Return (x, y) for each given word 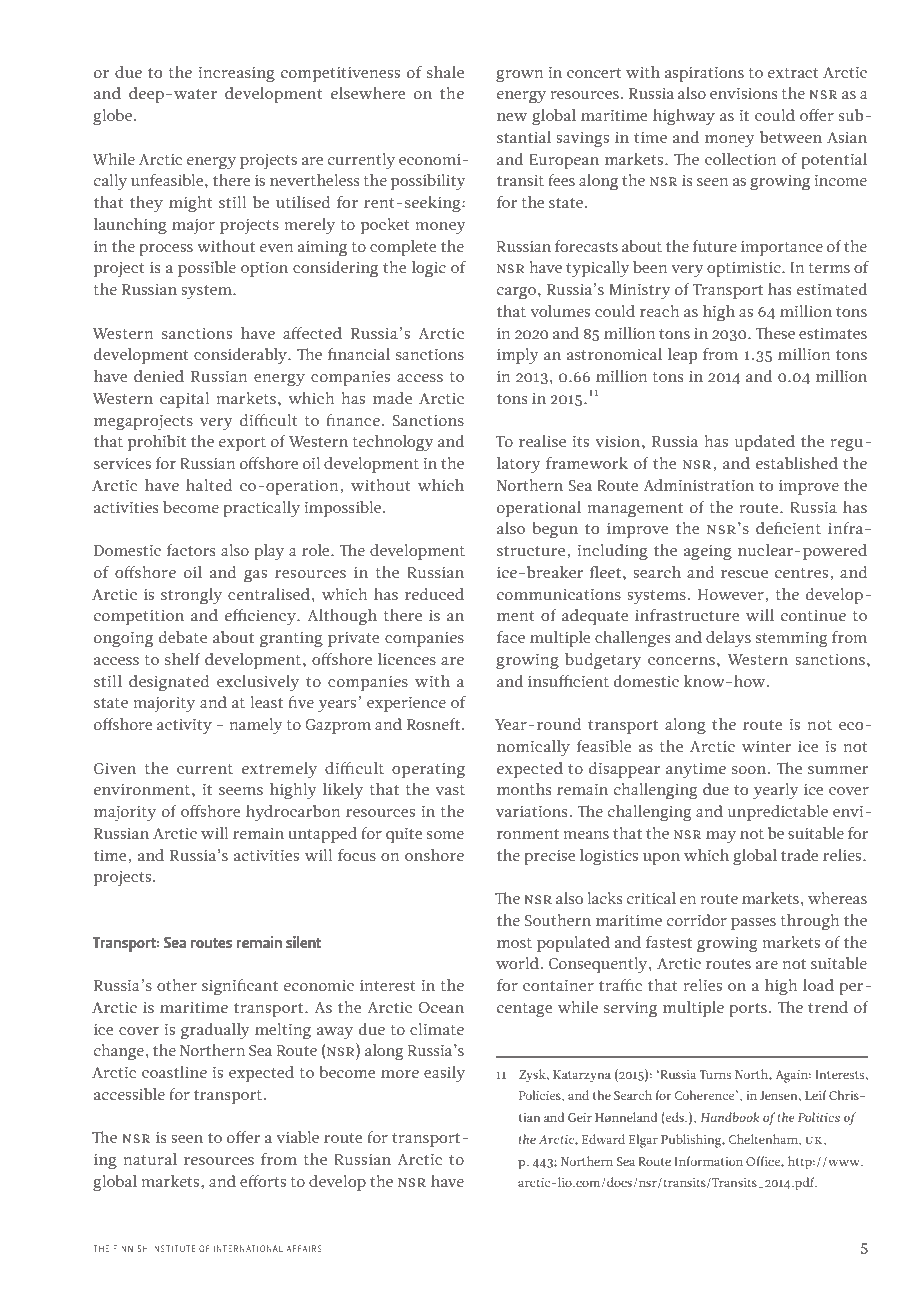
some (445, 835)
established (797, 463)
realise (542, 441)
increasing (236, 74)
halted (209, 485)
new (512, 117)
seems (241, 791)
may (721, 837)
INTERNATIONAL (248, 1248)
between (791, 137)
